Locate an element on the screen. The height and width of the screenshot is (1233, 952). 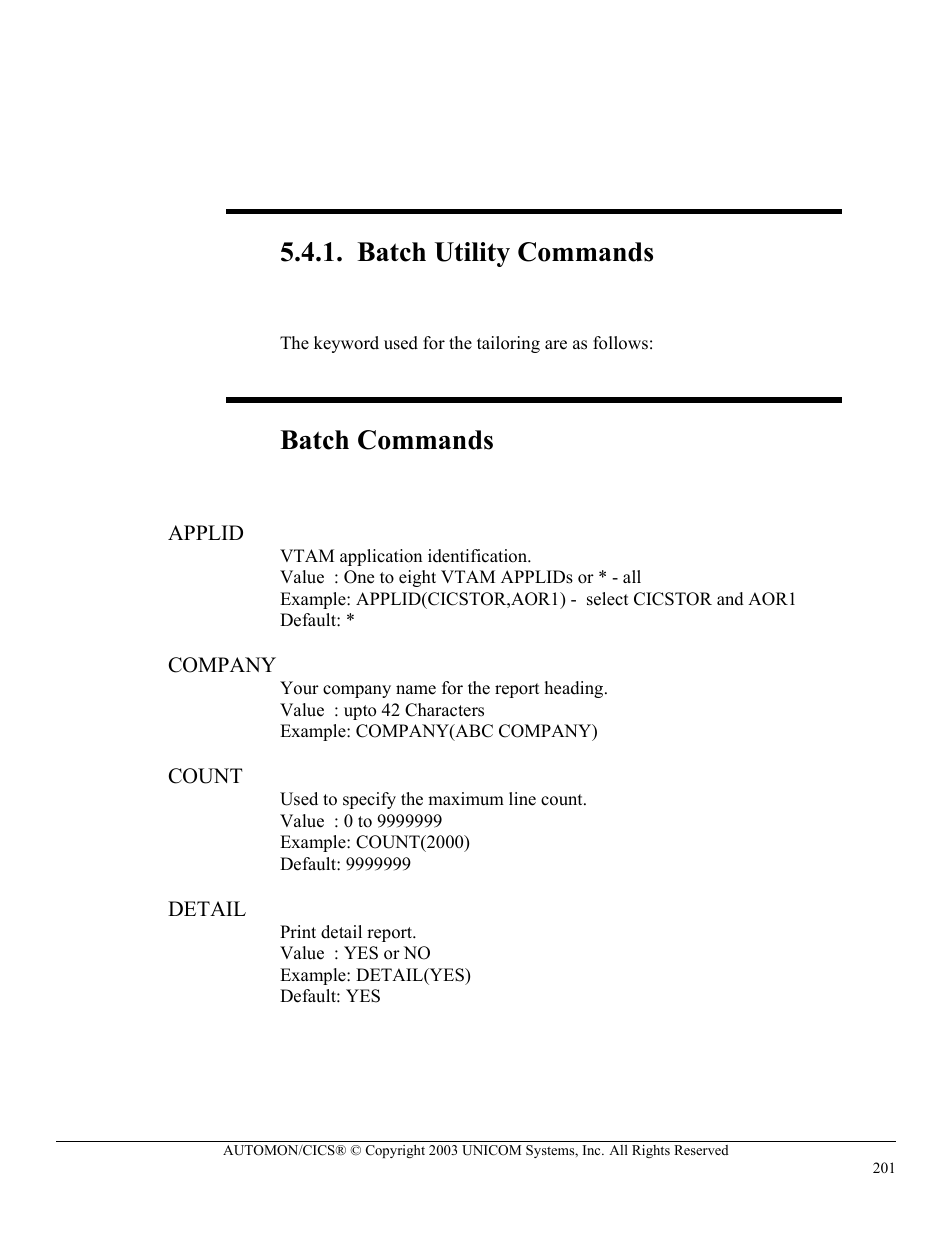
Inc is located at coordinates (593, 1150).
